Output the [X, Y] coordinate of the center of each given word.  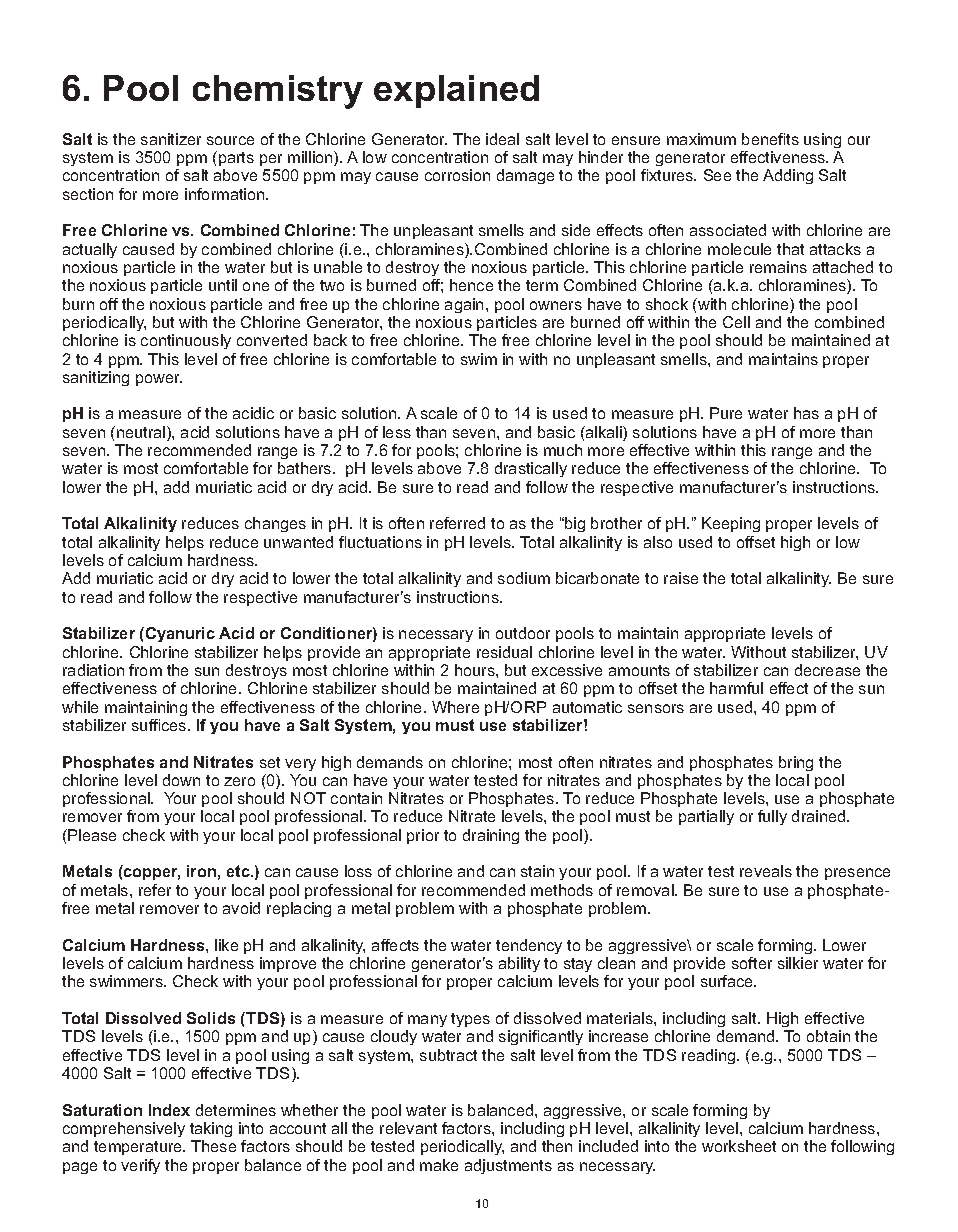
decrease [827, 670]
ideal [502, 139]
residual [504, 652]
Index [169, 1110]
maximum [701, 139]
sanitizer [171, 139]
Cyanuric [180, 634]
